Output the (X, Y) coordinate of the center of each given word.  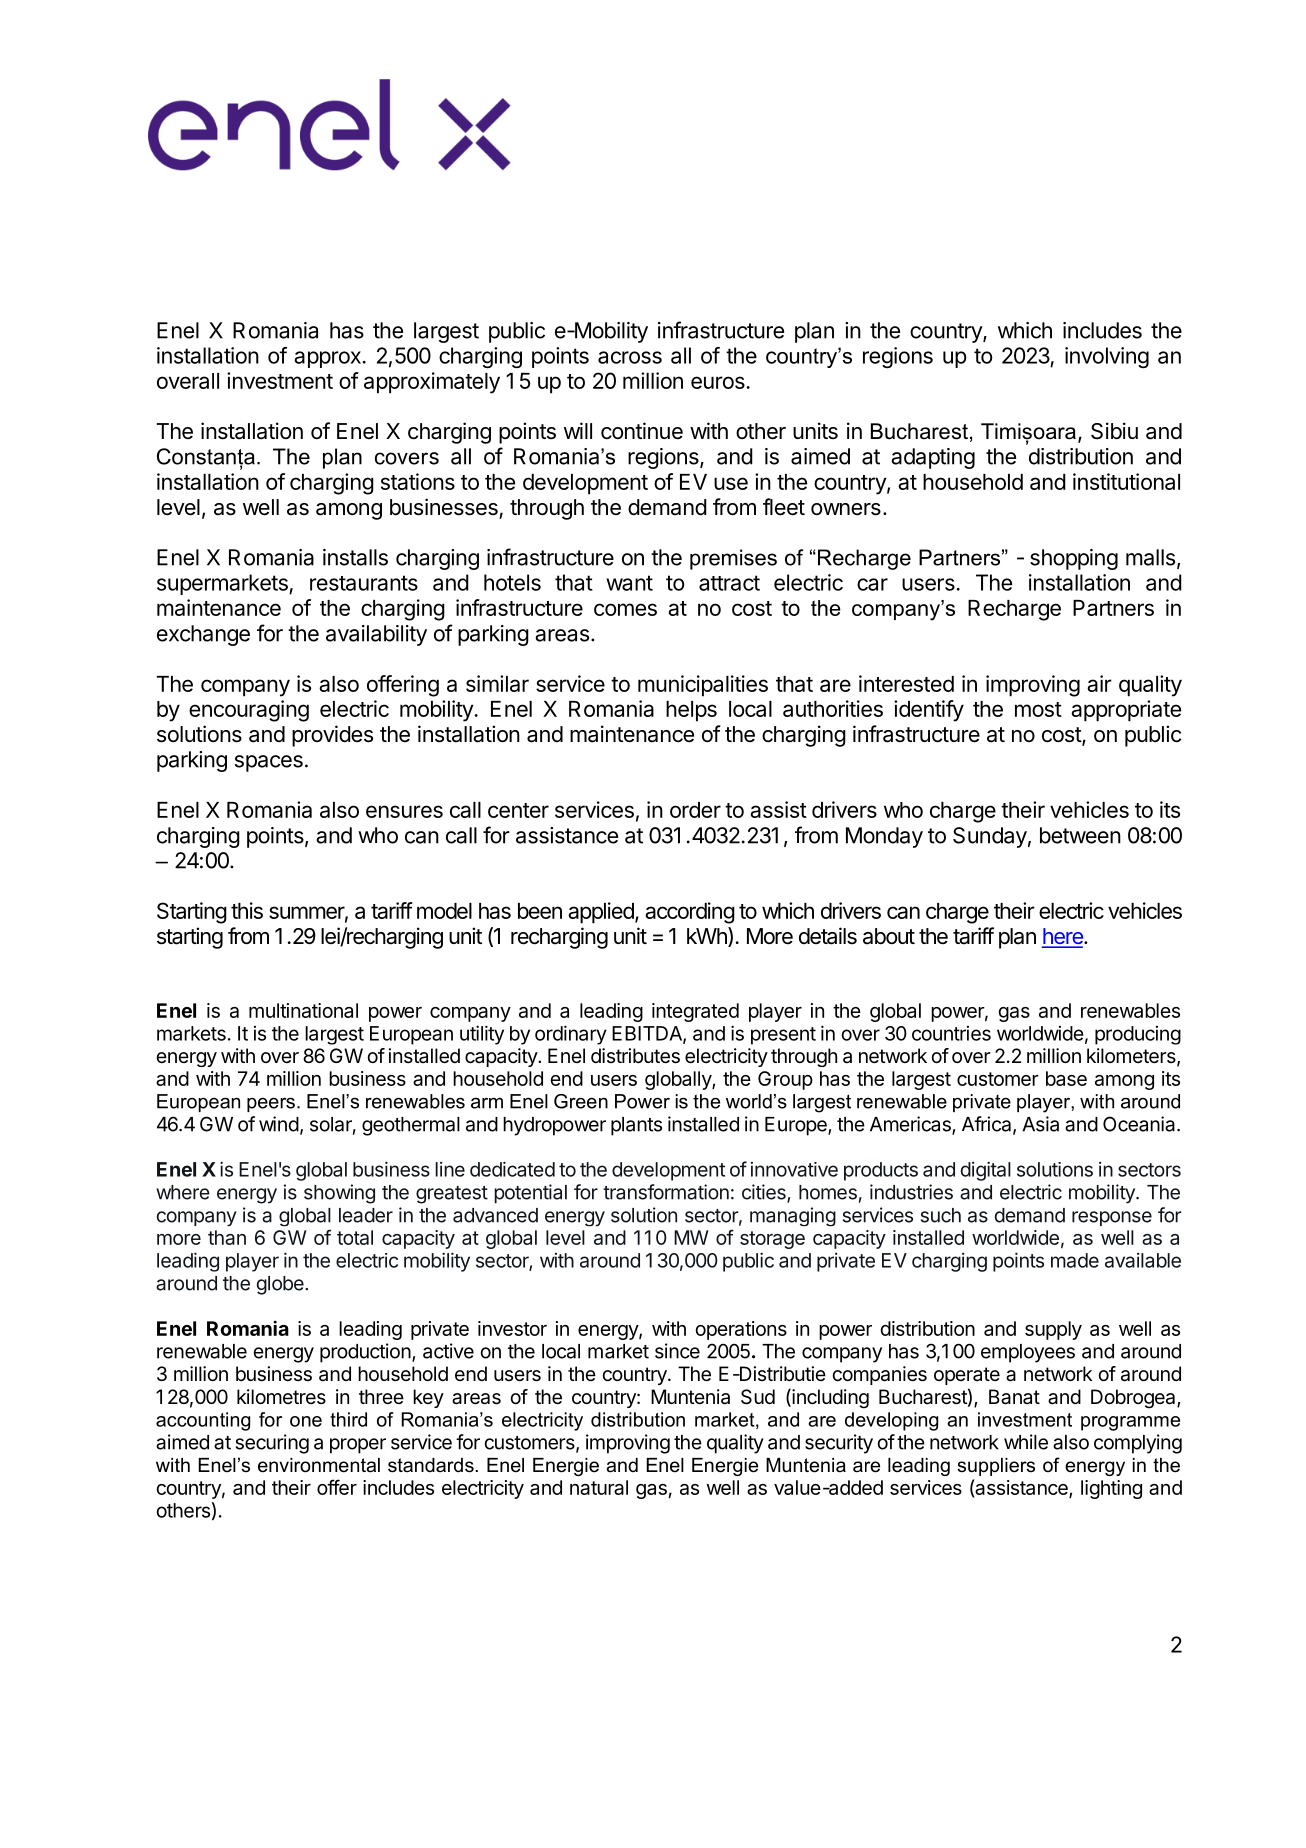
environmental (319, 1465)
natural (599, 1487)
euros (719, 382)
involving (1107, 357)
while (1026, 1442)
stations (418, 481)
